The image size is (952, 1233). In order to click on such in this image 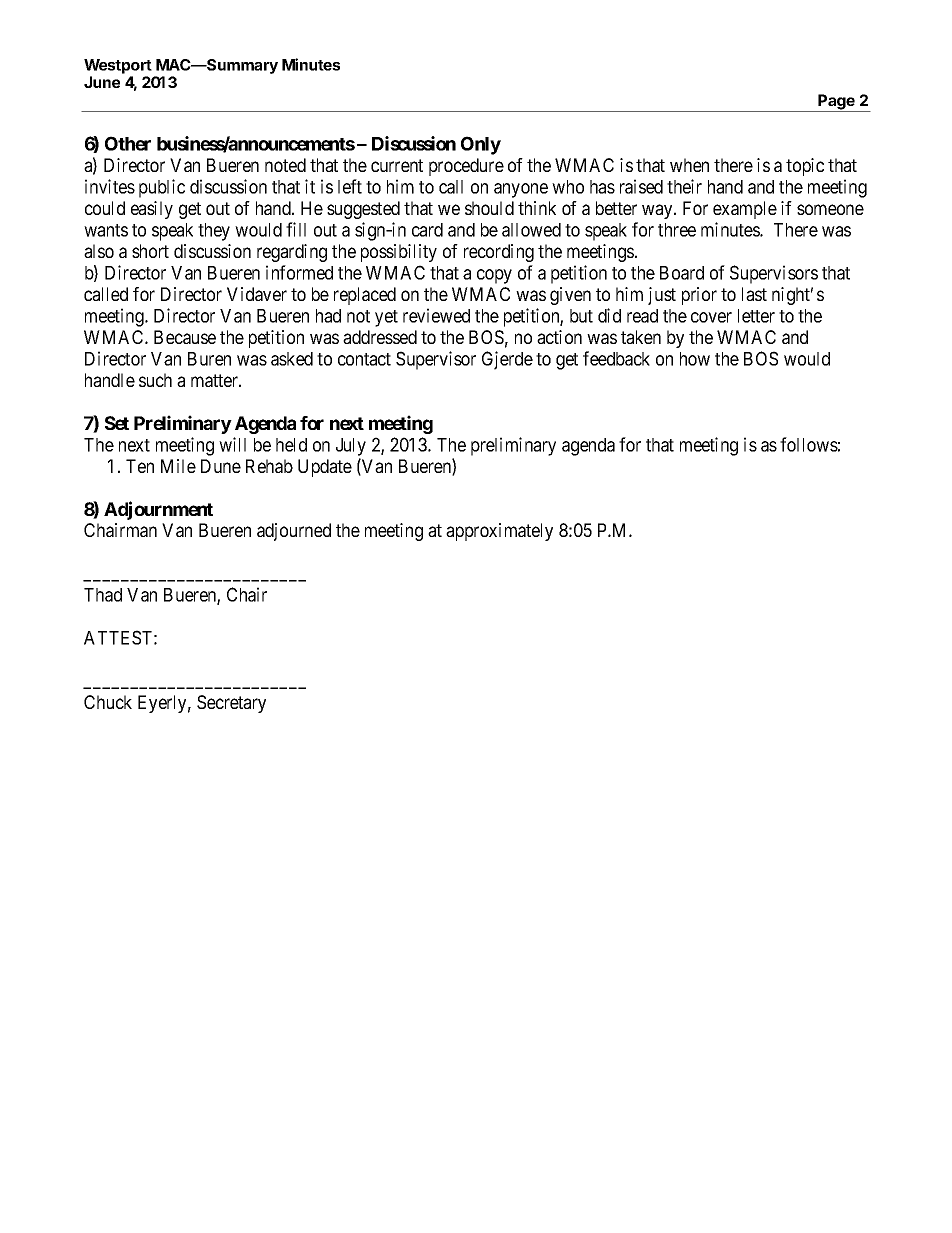, I will do `click(155, 380)`.
